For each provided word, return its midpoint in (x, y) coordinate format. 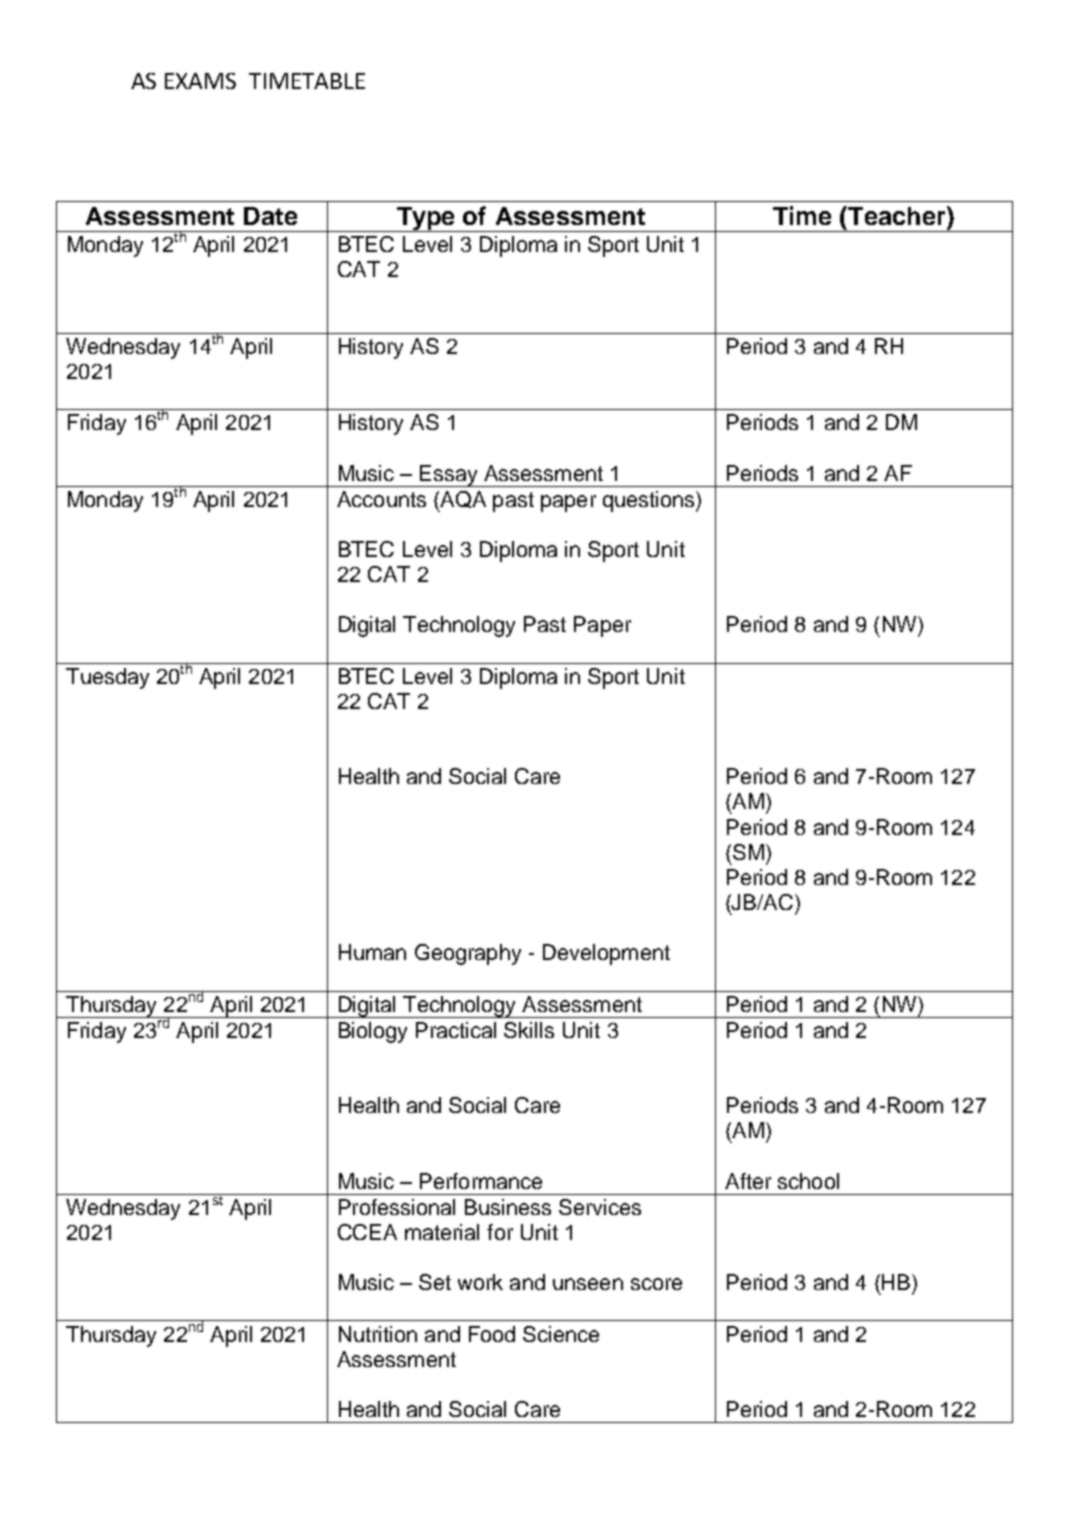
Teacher (897, 215)
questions (650, 501)
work (480, 1282)
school (808, 1181)
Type (426, 219)
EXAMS (200, 81)
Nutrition (378, 1334)
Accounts (381, 499)
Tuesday (107, 678)
